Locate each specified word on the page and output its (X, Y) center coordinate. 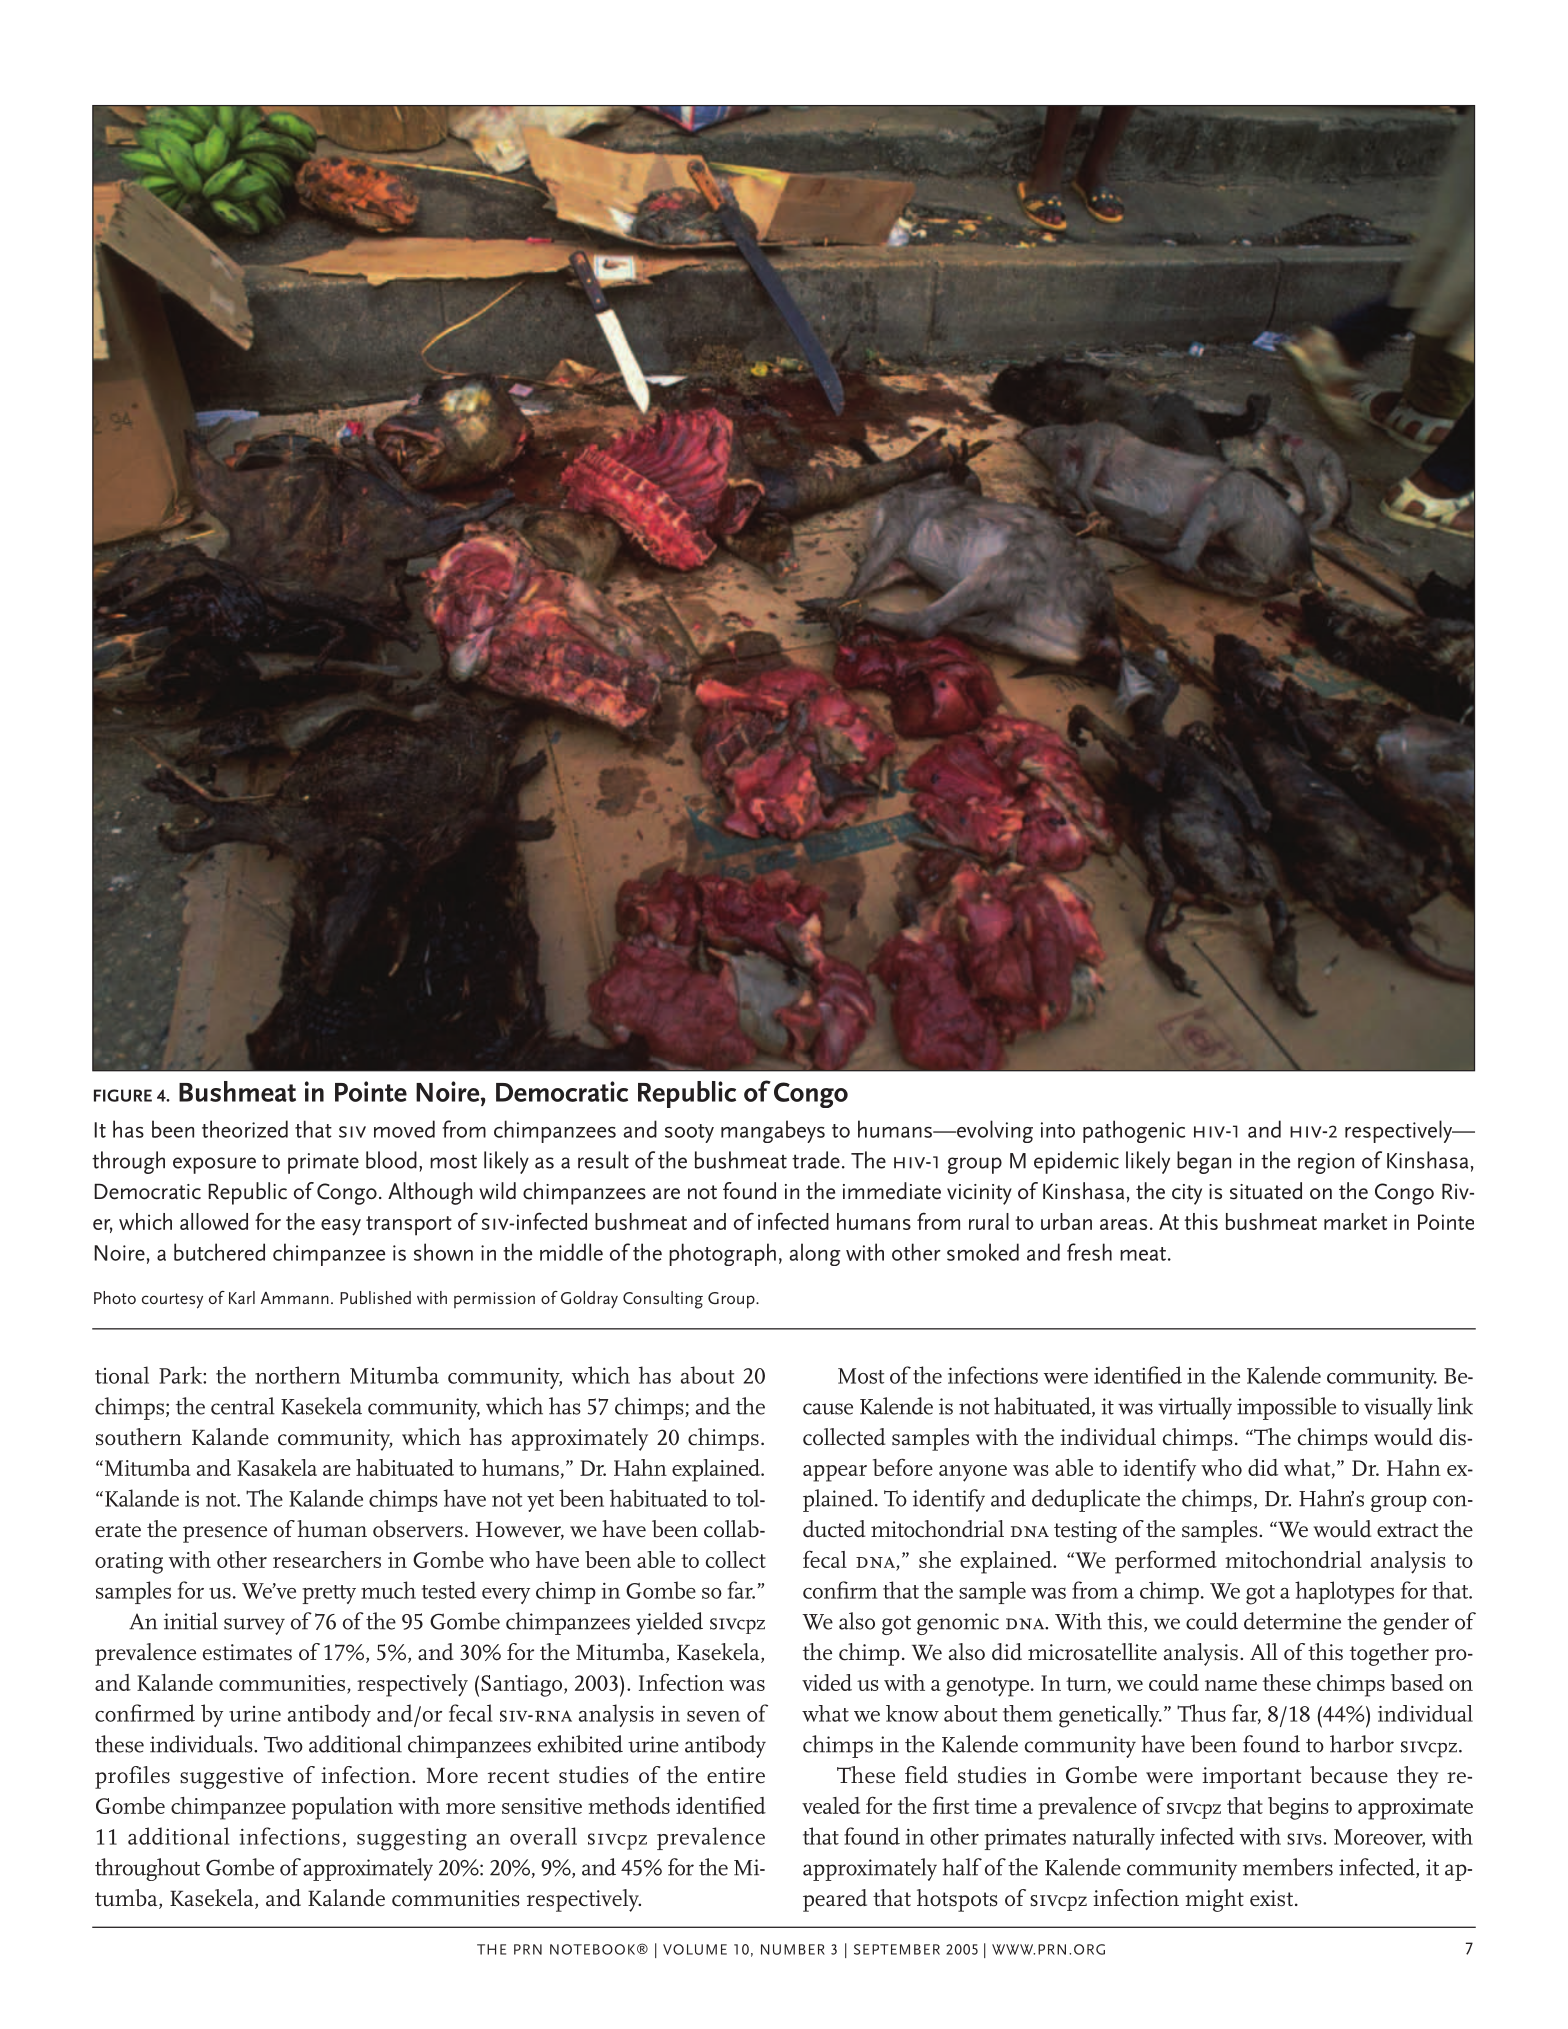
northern (297, 1375)
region (1326, 1163)
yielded (669, 1623)
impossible (1286, 1408)
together (1389, 1654)
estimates (247, 1652)
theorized (245, 1129)
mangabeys (773, 1131)
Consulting (663, 1300)
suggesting (412, 1839)
